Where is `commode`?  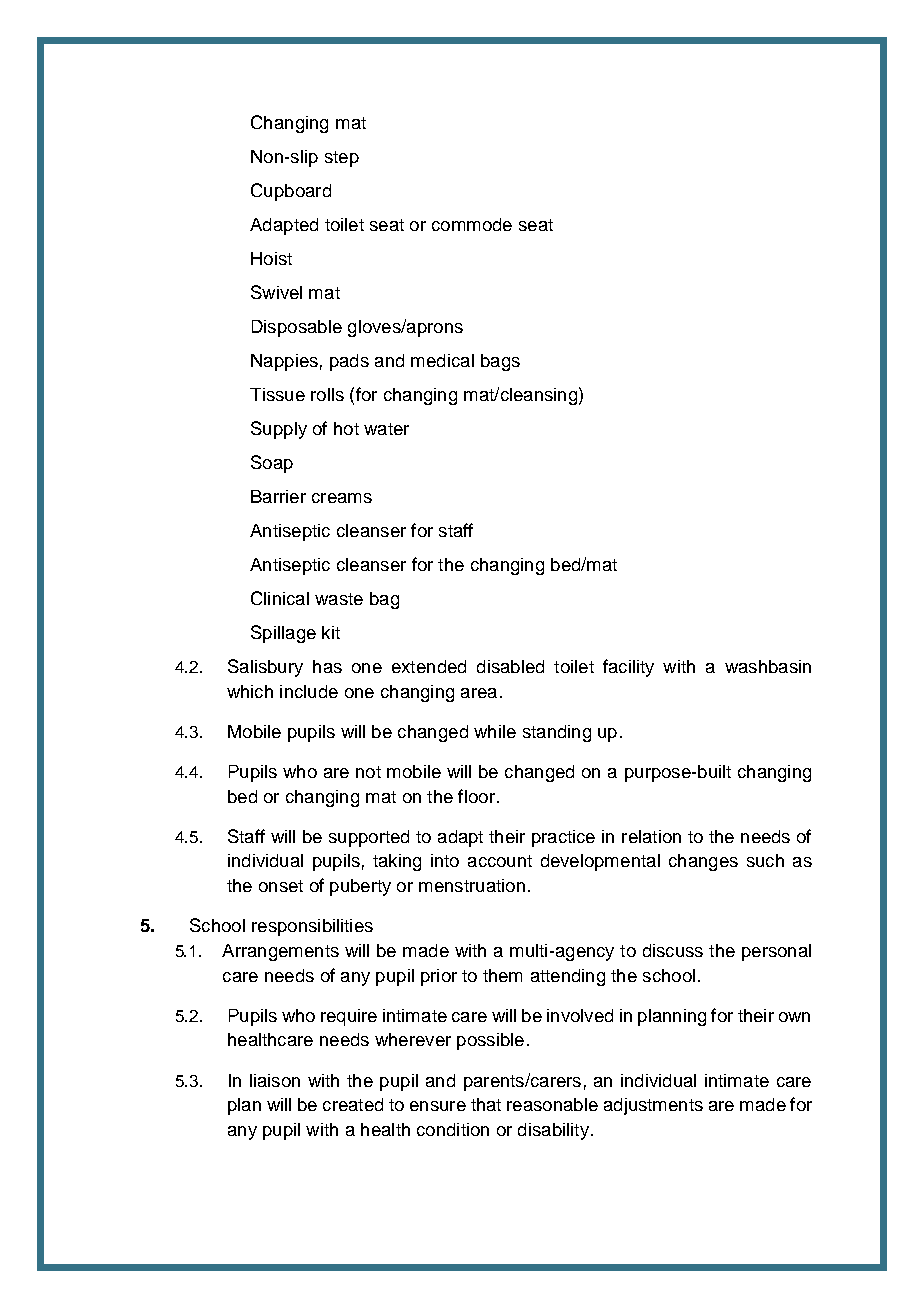
commode is located at coordinates (472, 224).
